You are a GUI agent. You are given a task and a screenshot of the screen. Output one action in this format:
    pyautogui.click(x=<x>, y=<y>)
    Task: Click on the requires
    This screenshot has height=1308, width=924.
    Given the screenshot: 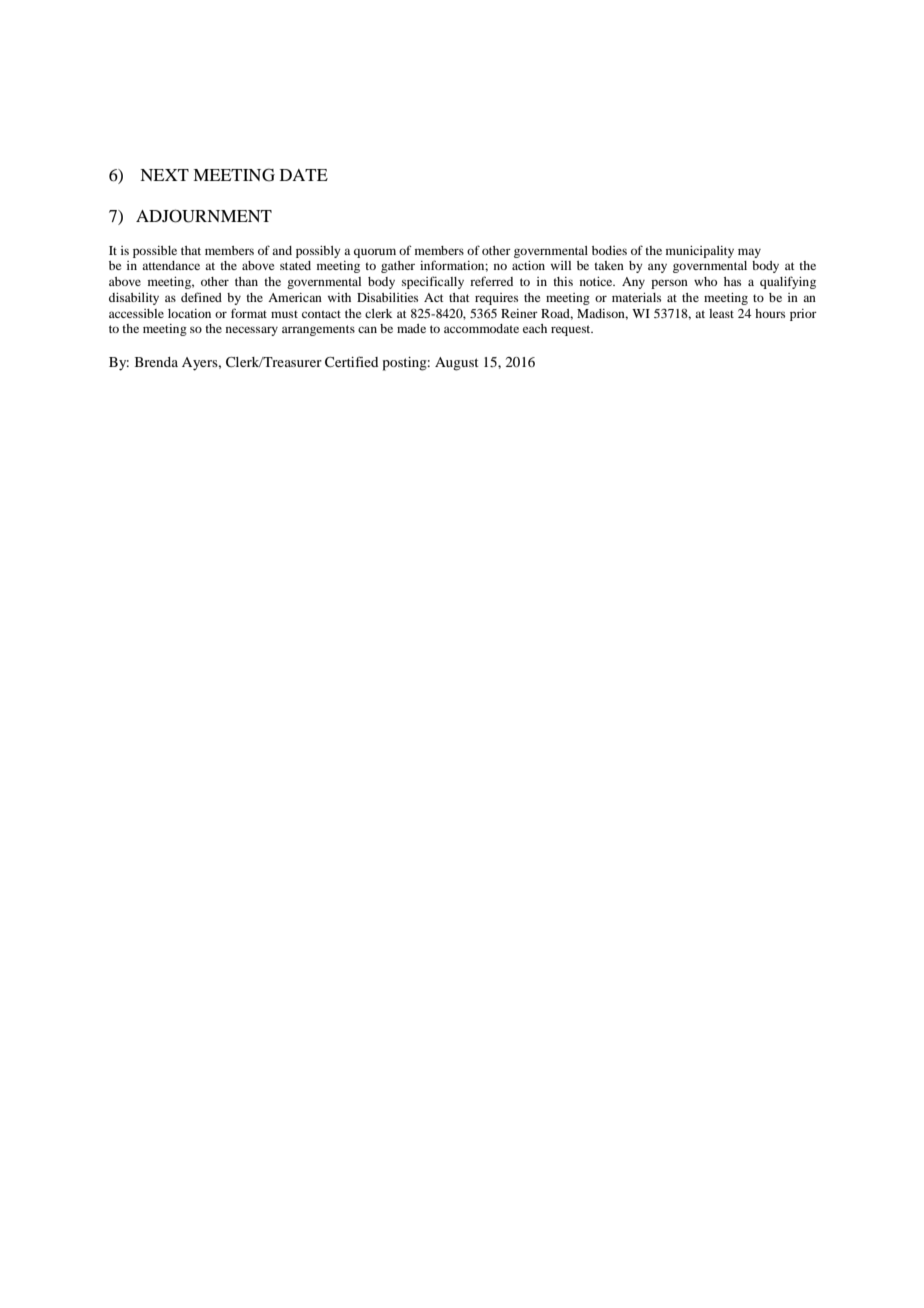 What is the action you would take?
    pyautogui.click(x=496, y=299)
